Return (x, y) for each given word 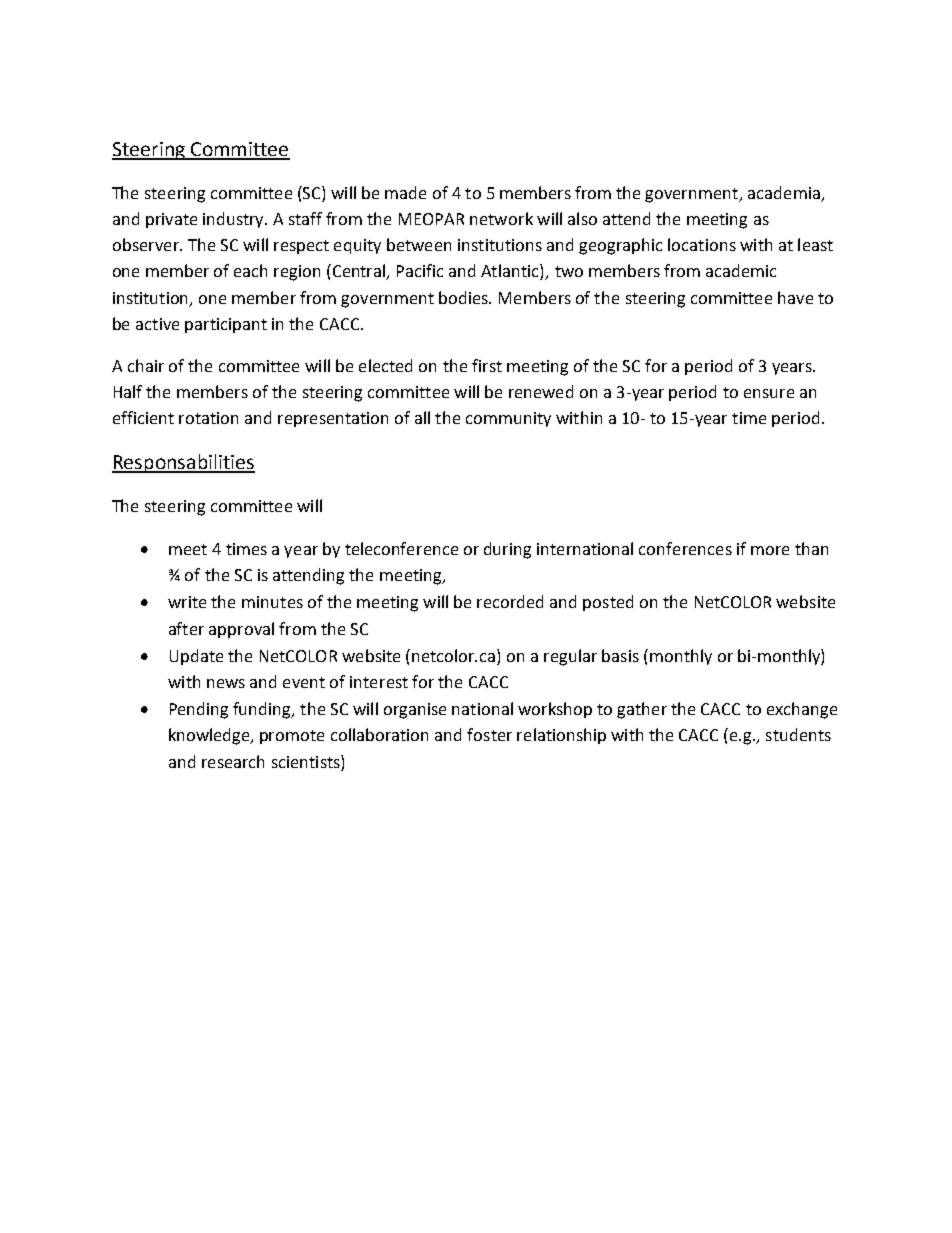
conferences (685, 548)
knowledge (211, 736)
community (508, 419)
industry (235, 220)
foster (489, 734)
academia (784, 192)
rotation (208, 418)
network (501, 218)
